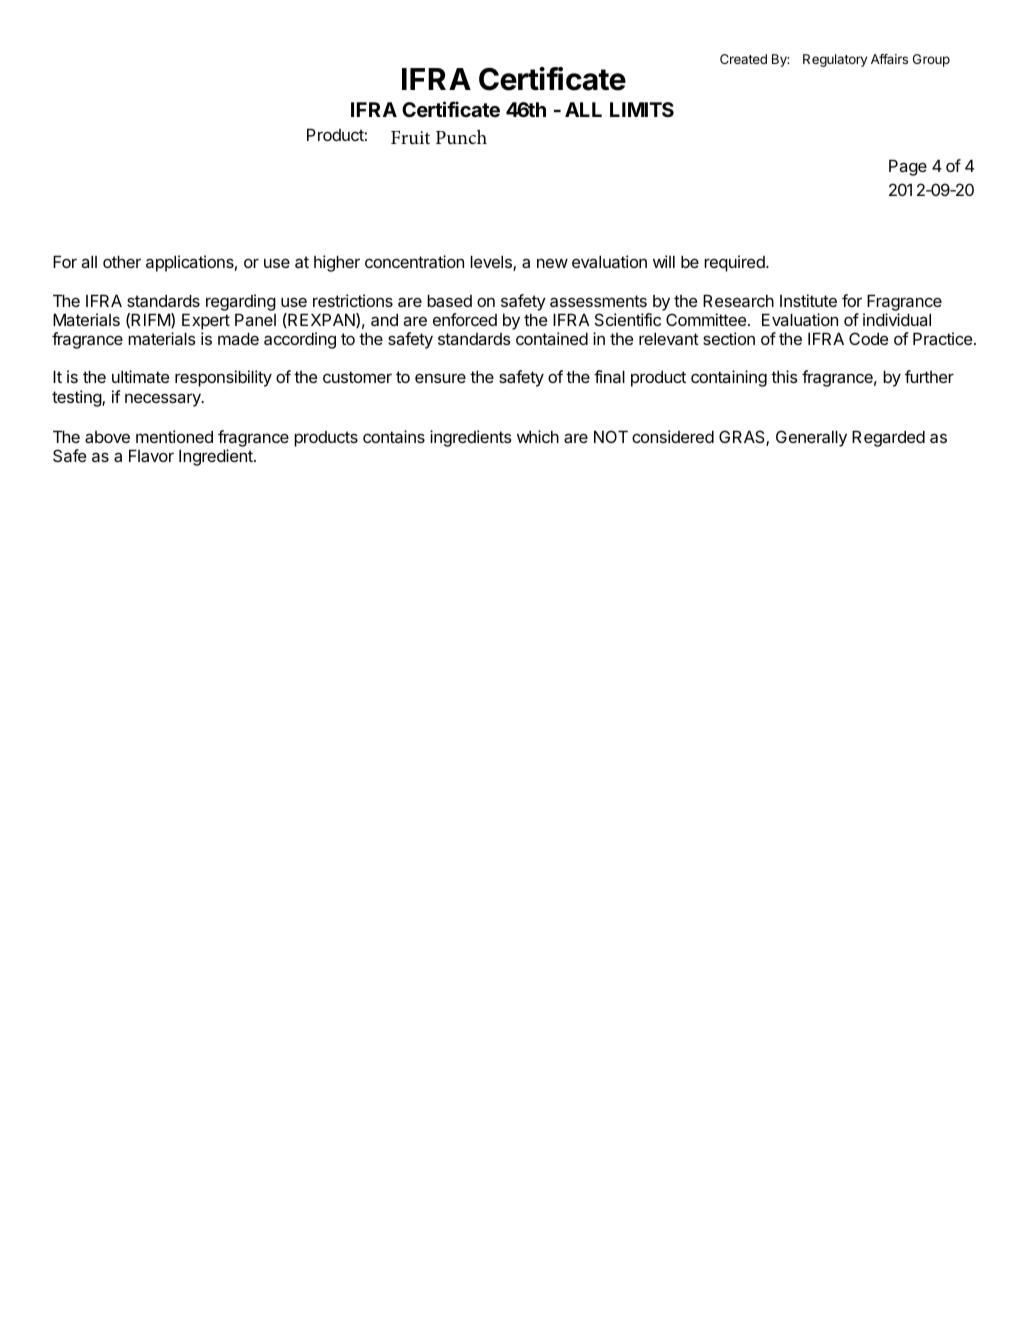 This screenshot has height=1327, width=1026. I want to click on levels, so click(492, 263).
